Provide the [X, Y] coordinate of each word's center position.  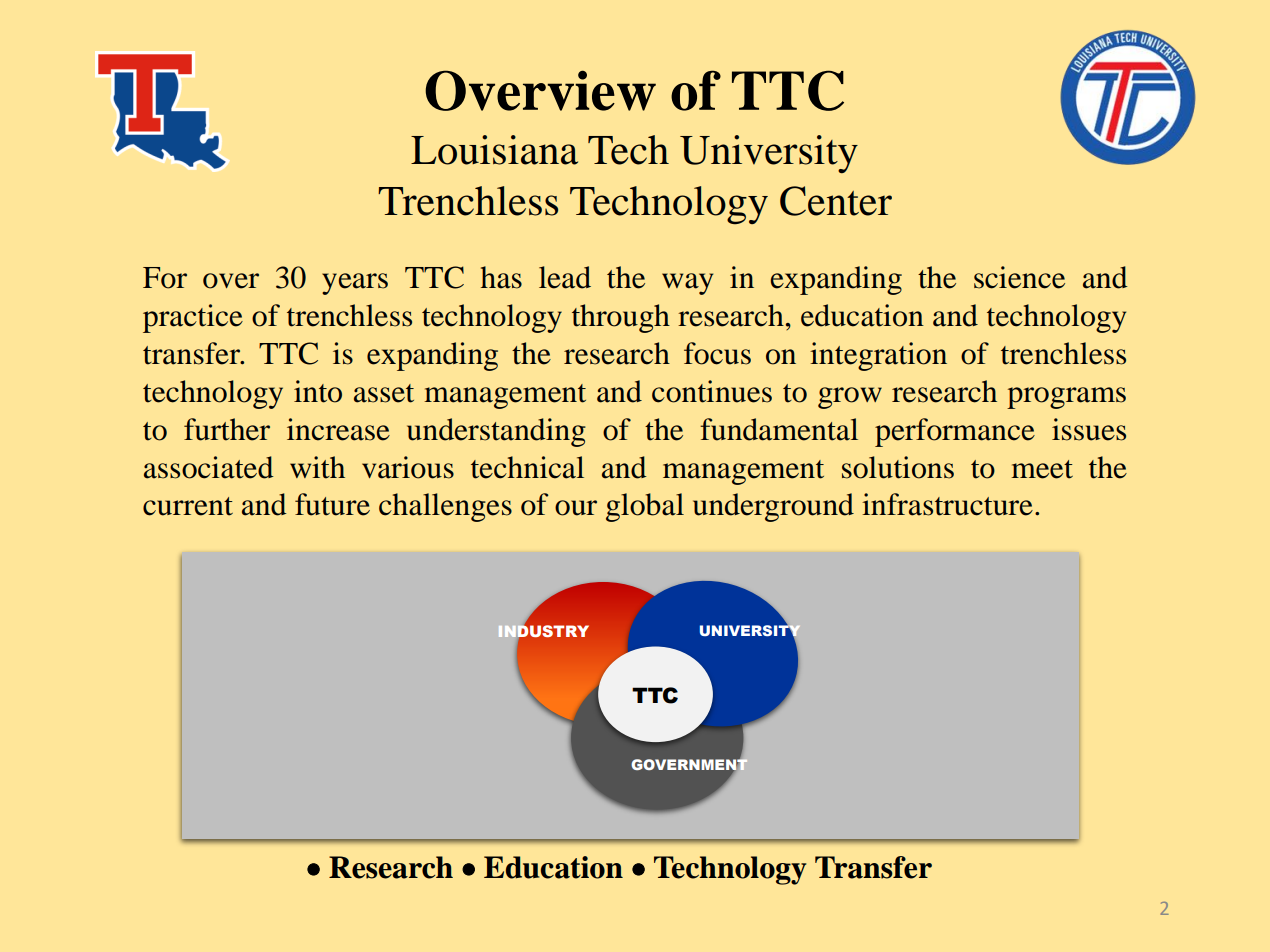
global [645, 507]
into [318, 391]
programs [1066, 398]
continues [712, 391]
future [332, 504]
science [1019, 277]
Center [836, 201]
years [355, 284]
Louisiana [494, 150]
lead [565, 277]
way [687, 284]
